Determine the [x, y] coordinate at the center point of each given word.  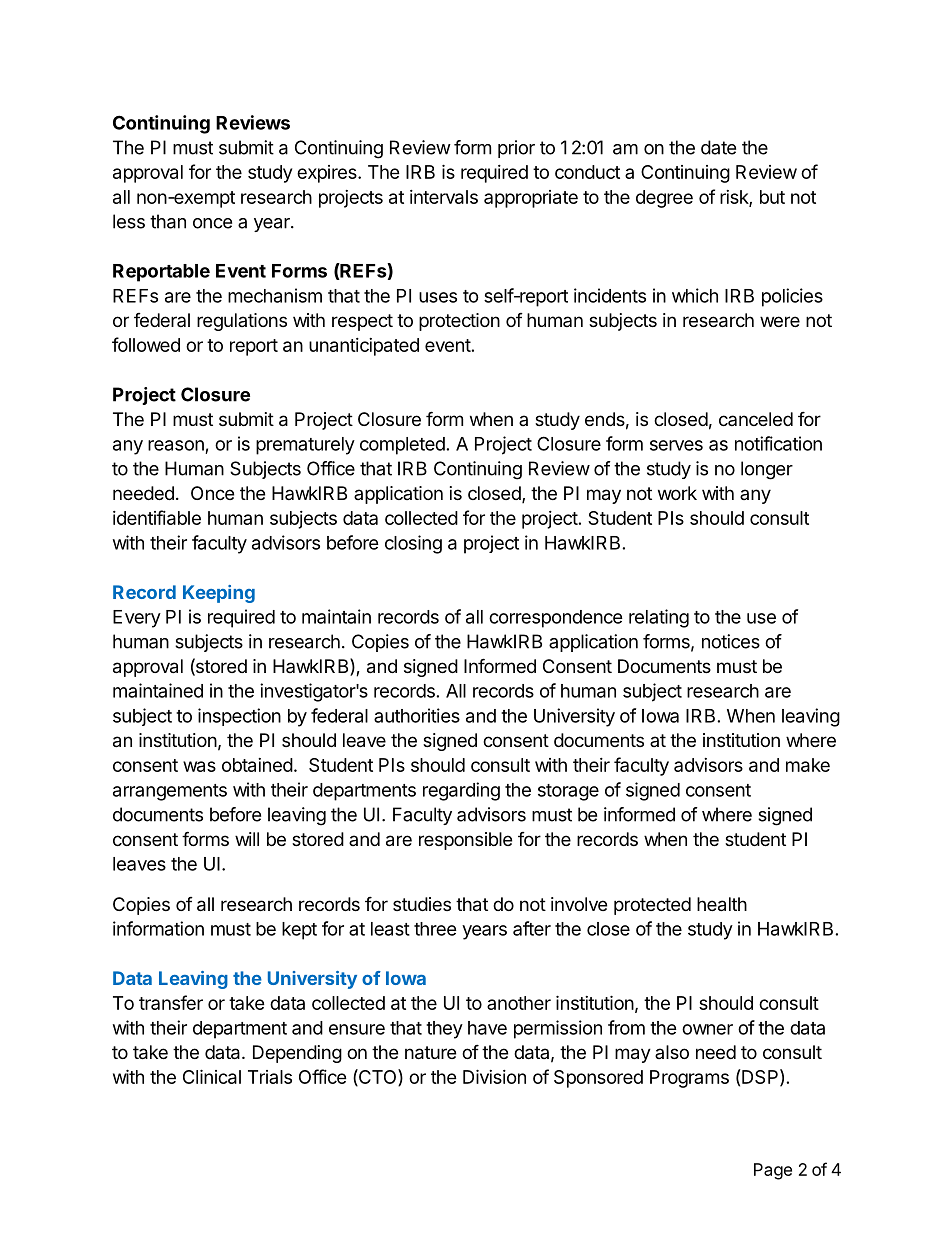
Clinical [212, 1076]
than [168, 221]
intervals [444, 197]
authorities [417, 715]
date [718, 147]
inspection [239, 717]
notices [731, 641]
